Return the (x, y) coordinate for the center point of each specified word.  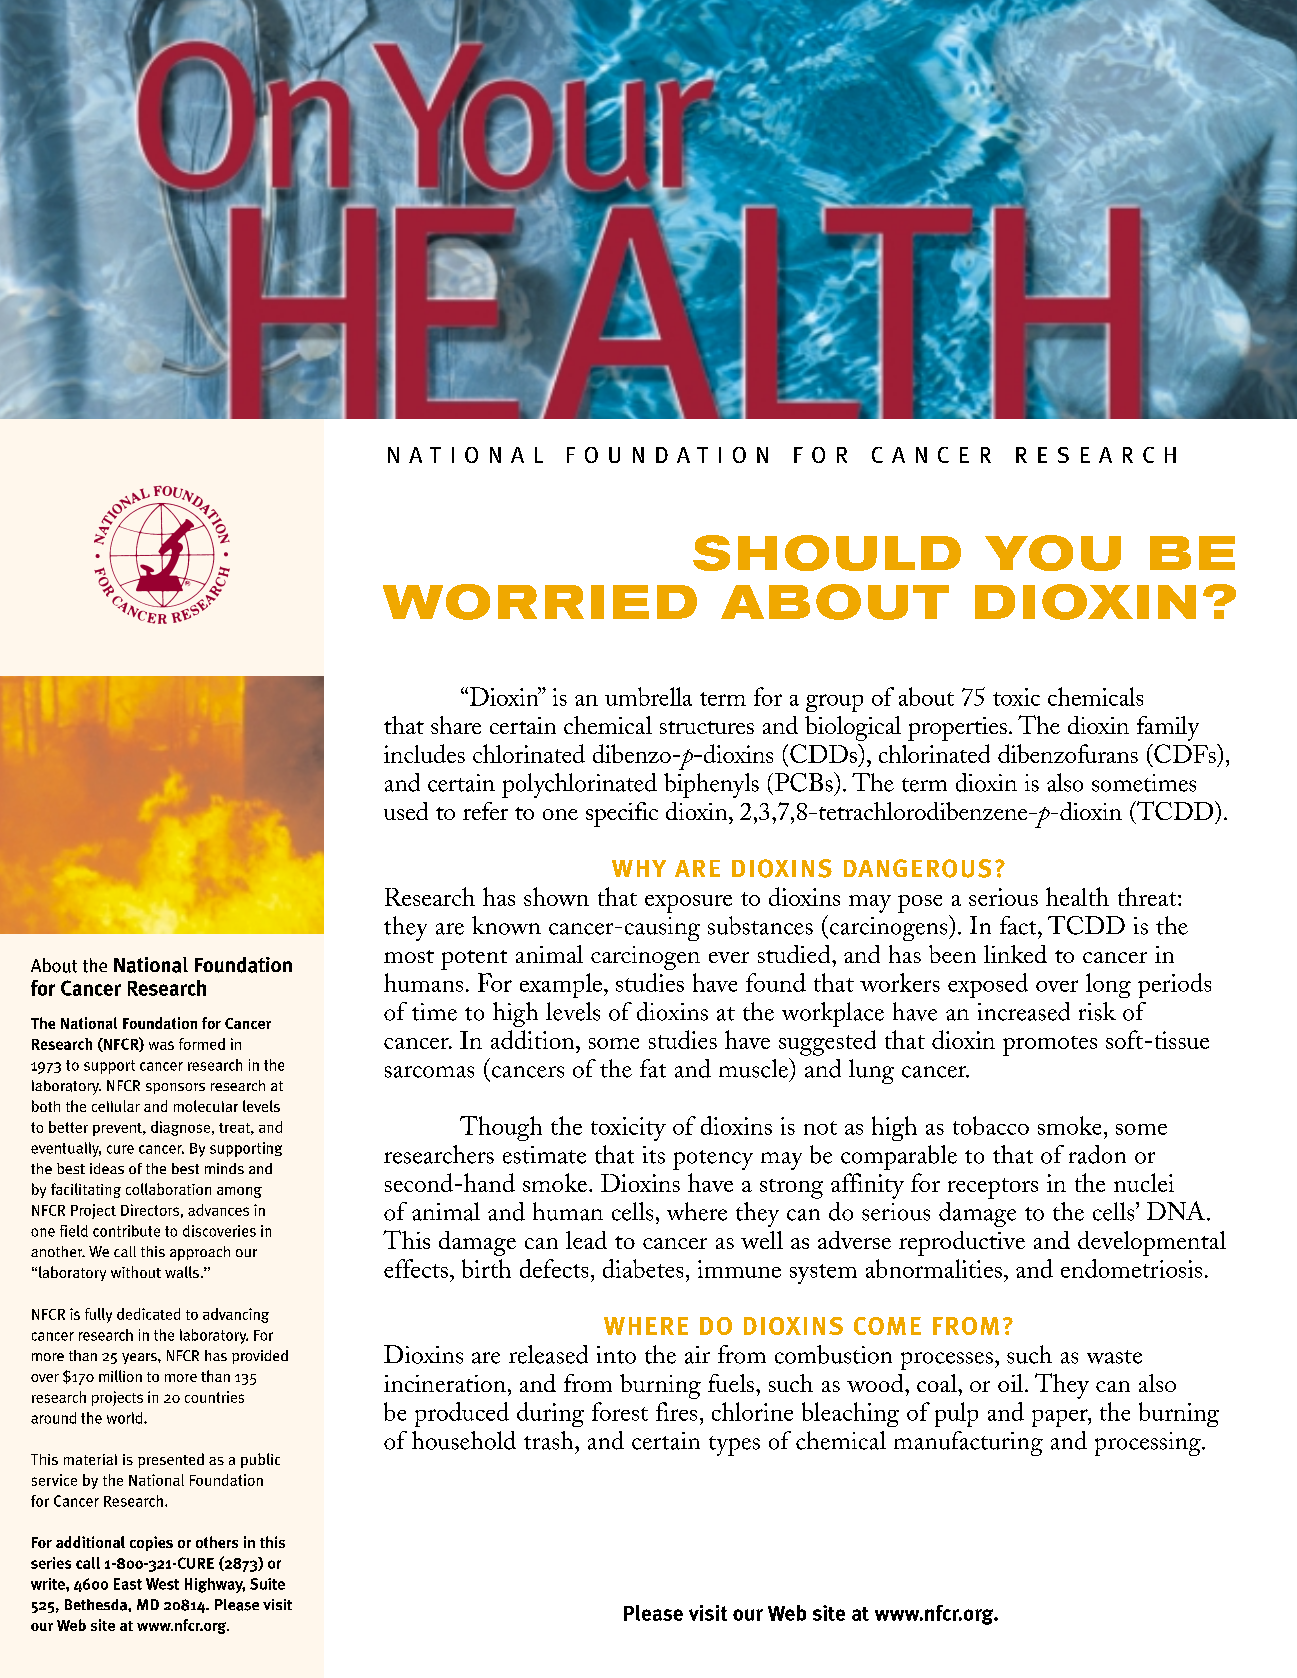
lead (586, 1240)
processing (1149, 1444)
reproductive (962, 1243)
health (1077, 896)
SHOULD (827, 553)
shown (556, 896)
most (409, 956)
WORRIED (540, 602)
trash (550, 1440)
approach (200, 1253)
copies (151, 1543)
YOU (1053, 553)
